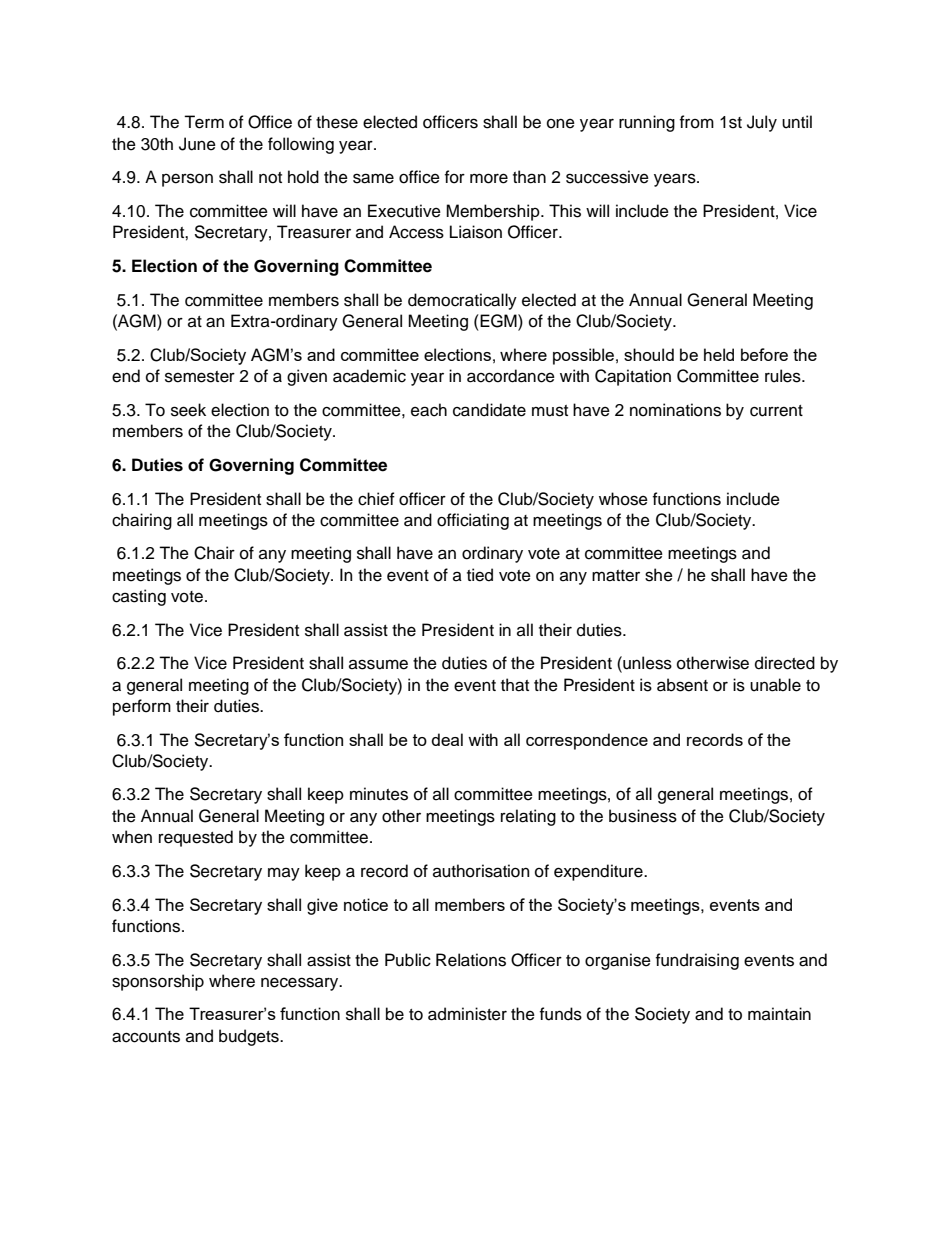 The width and height of the image is (952, 1233). I want to click on administer, so click(467, 1014).
